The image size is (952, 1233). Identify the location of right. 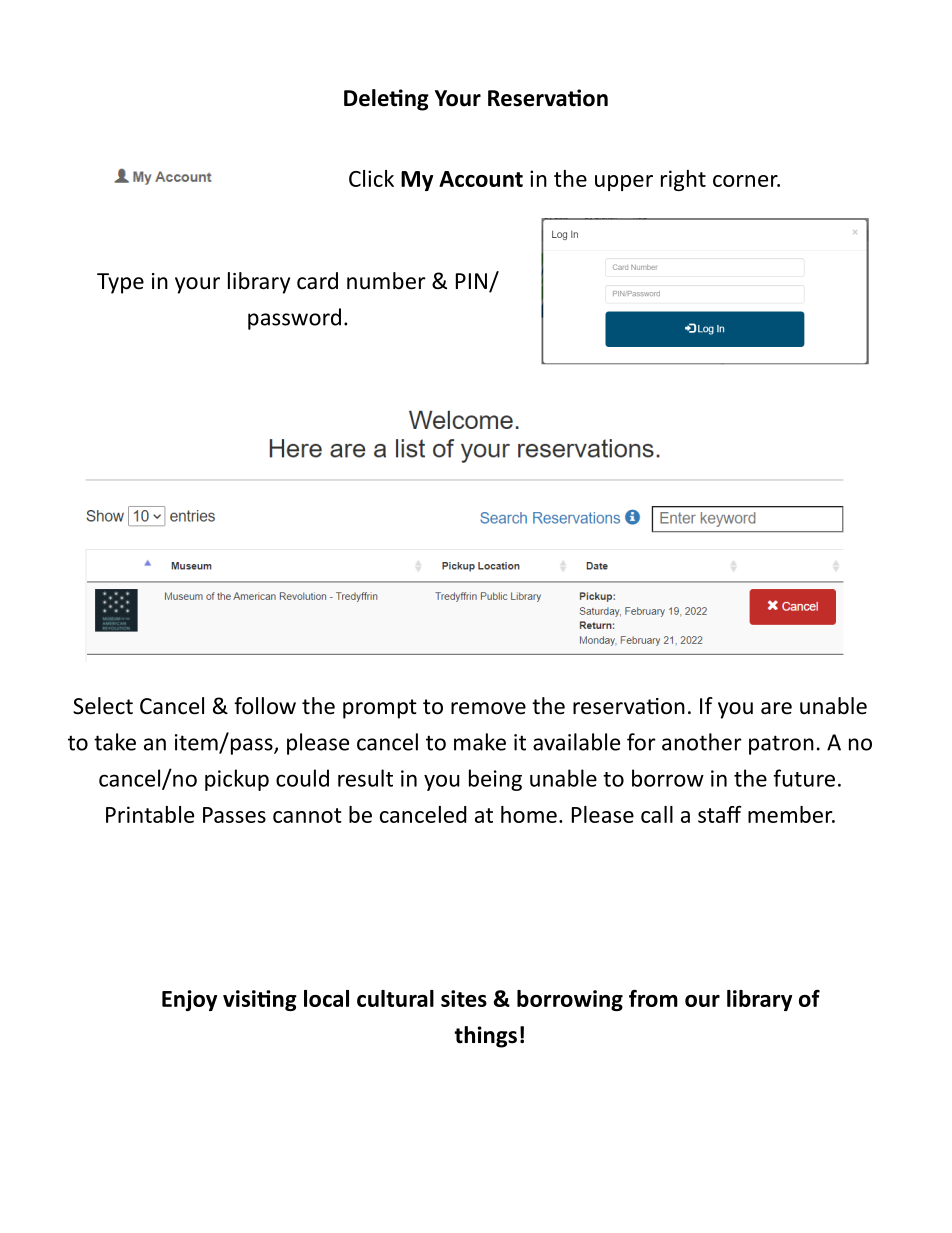
(683, 180).
